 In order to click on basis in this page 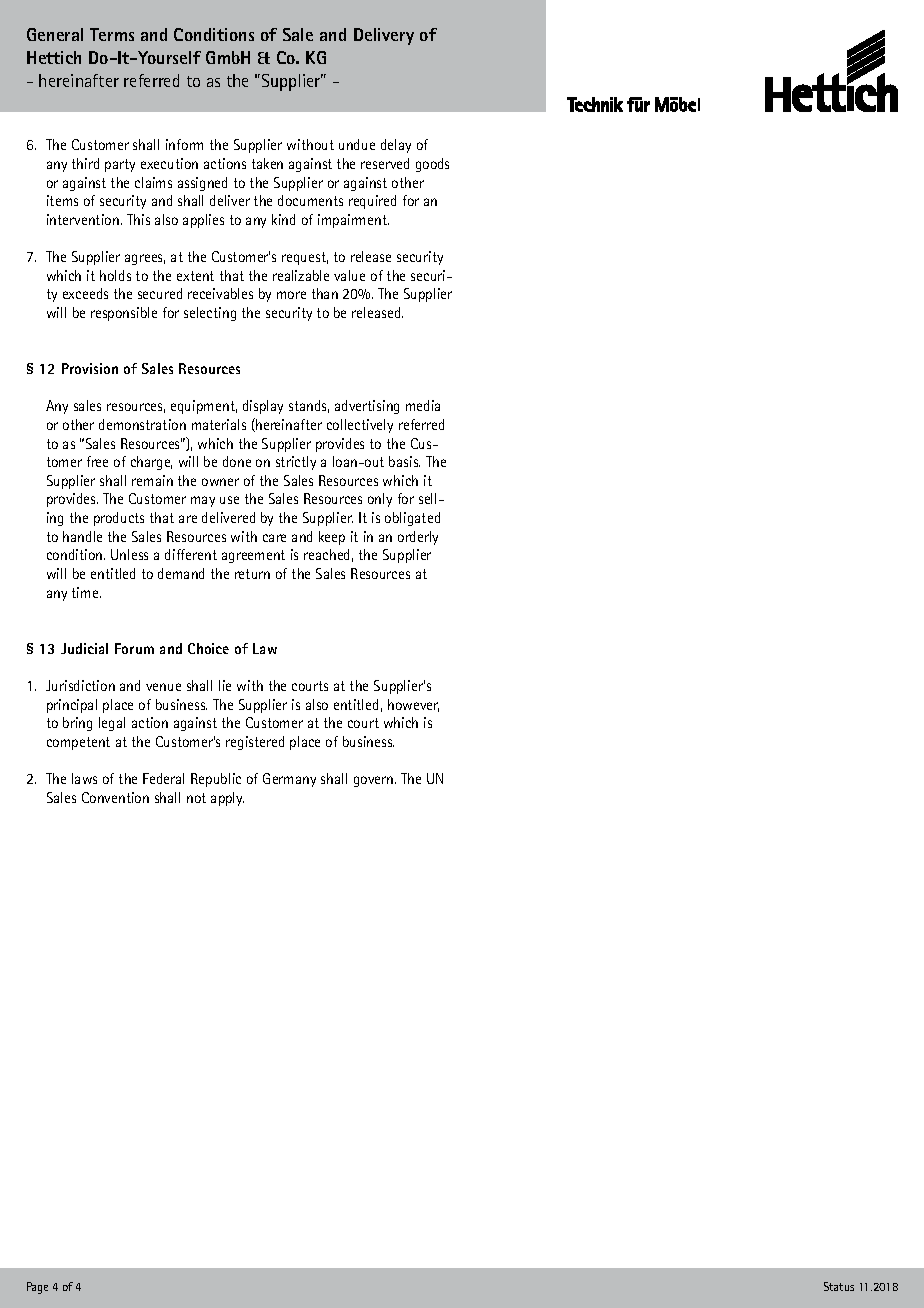, I will do `click(404, 461)`.
